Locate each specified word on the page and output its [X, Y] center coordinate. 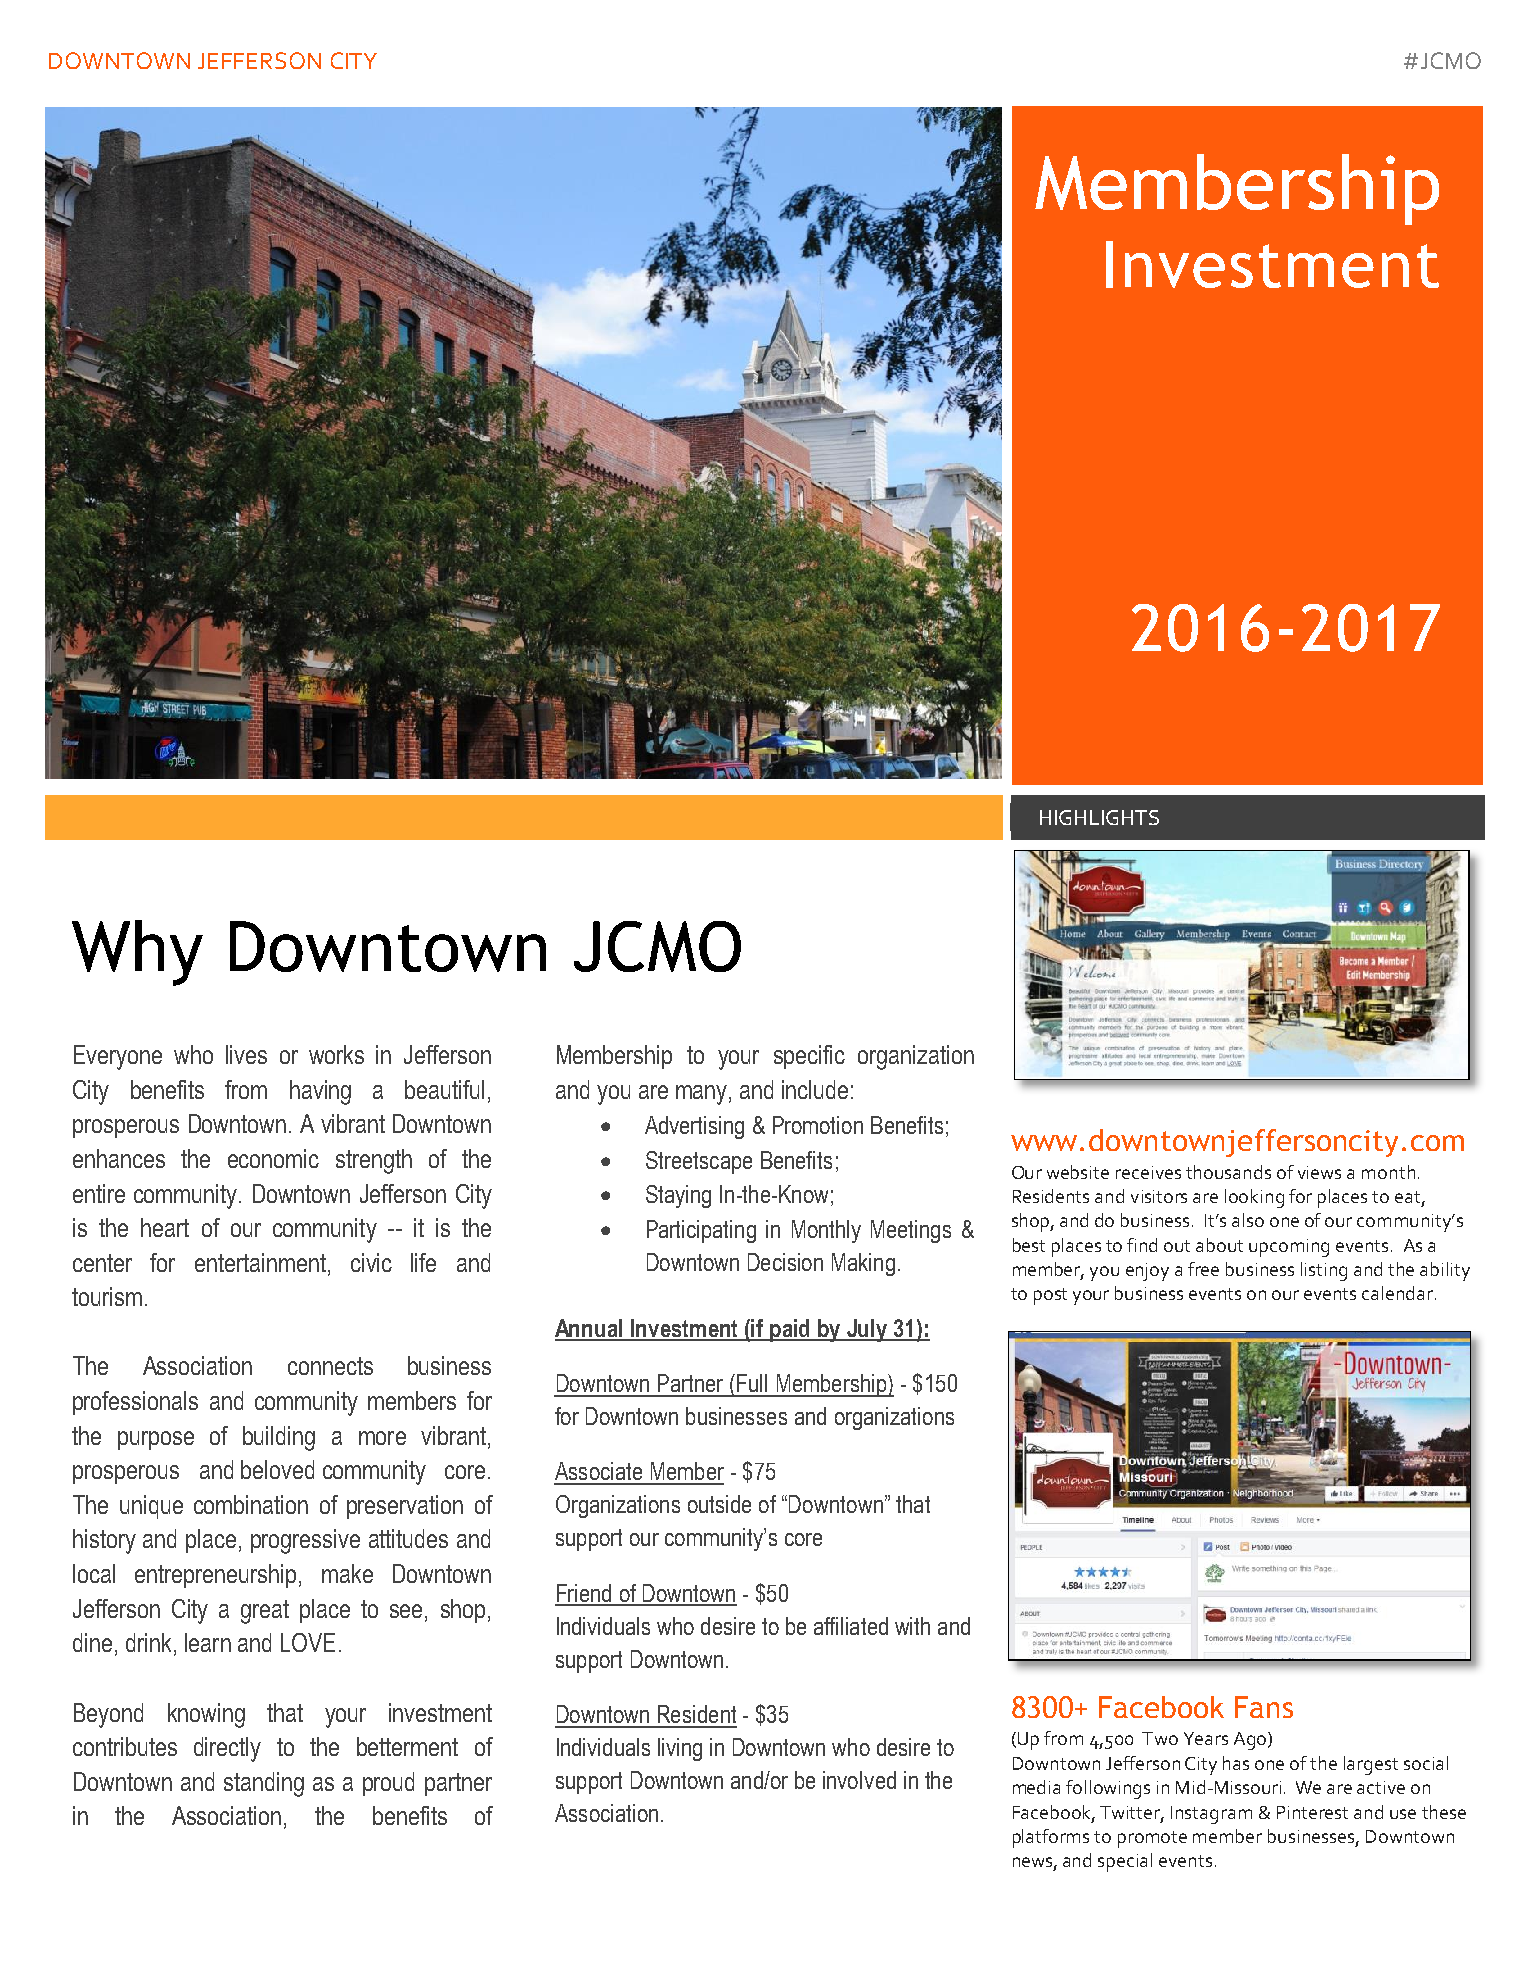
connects [330, 1366]
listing [1324, 1271]
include [815, 1089]
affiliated [851, 1626]
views [1319, 1172]
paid [790, 1330]
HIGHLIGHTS [1099, 817]
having [320, 1092]
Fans [1264, 1707]
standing [264, 1784]
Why [137, 953]
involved [859, 1780]
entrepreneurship [215, 1576]
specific [809, 1057]
